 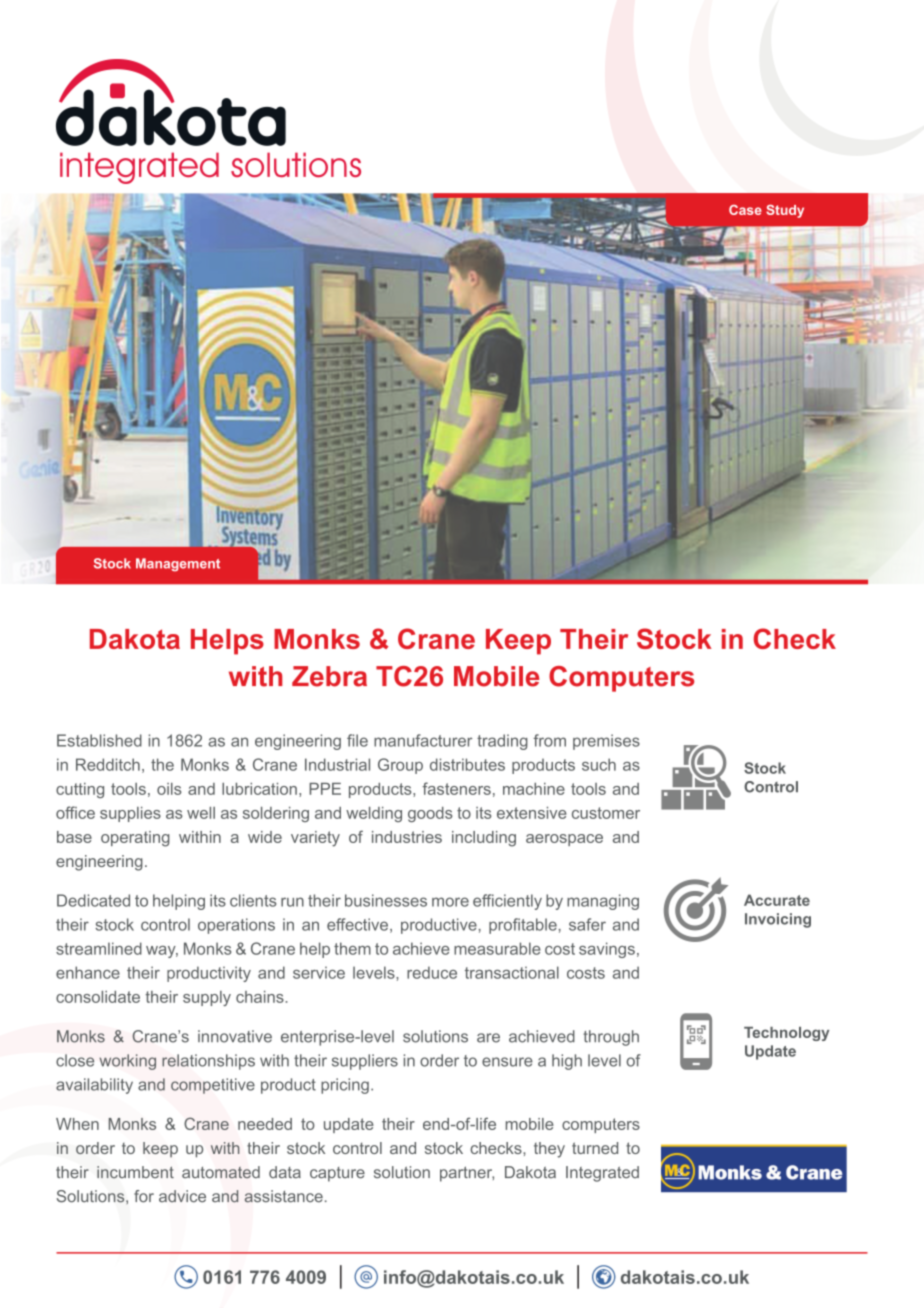 What do you see at coordinates (606, 742) in the image?
I see `premises` at bounding box center [606, 742].
